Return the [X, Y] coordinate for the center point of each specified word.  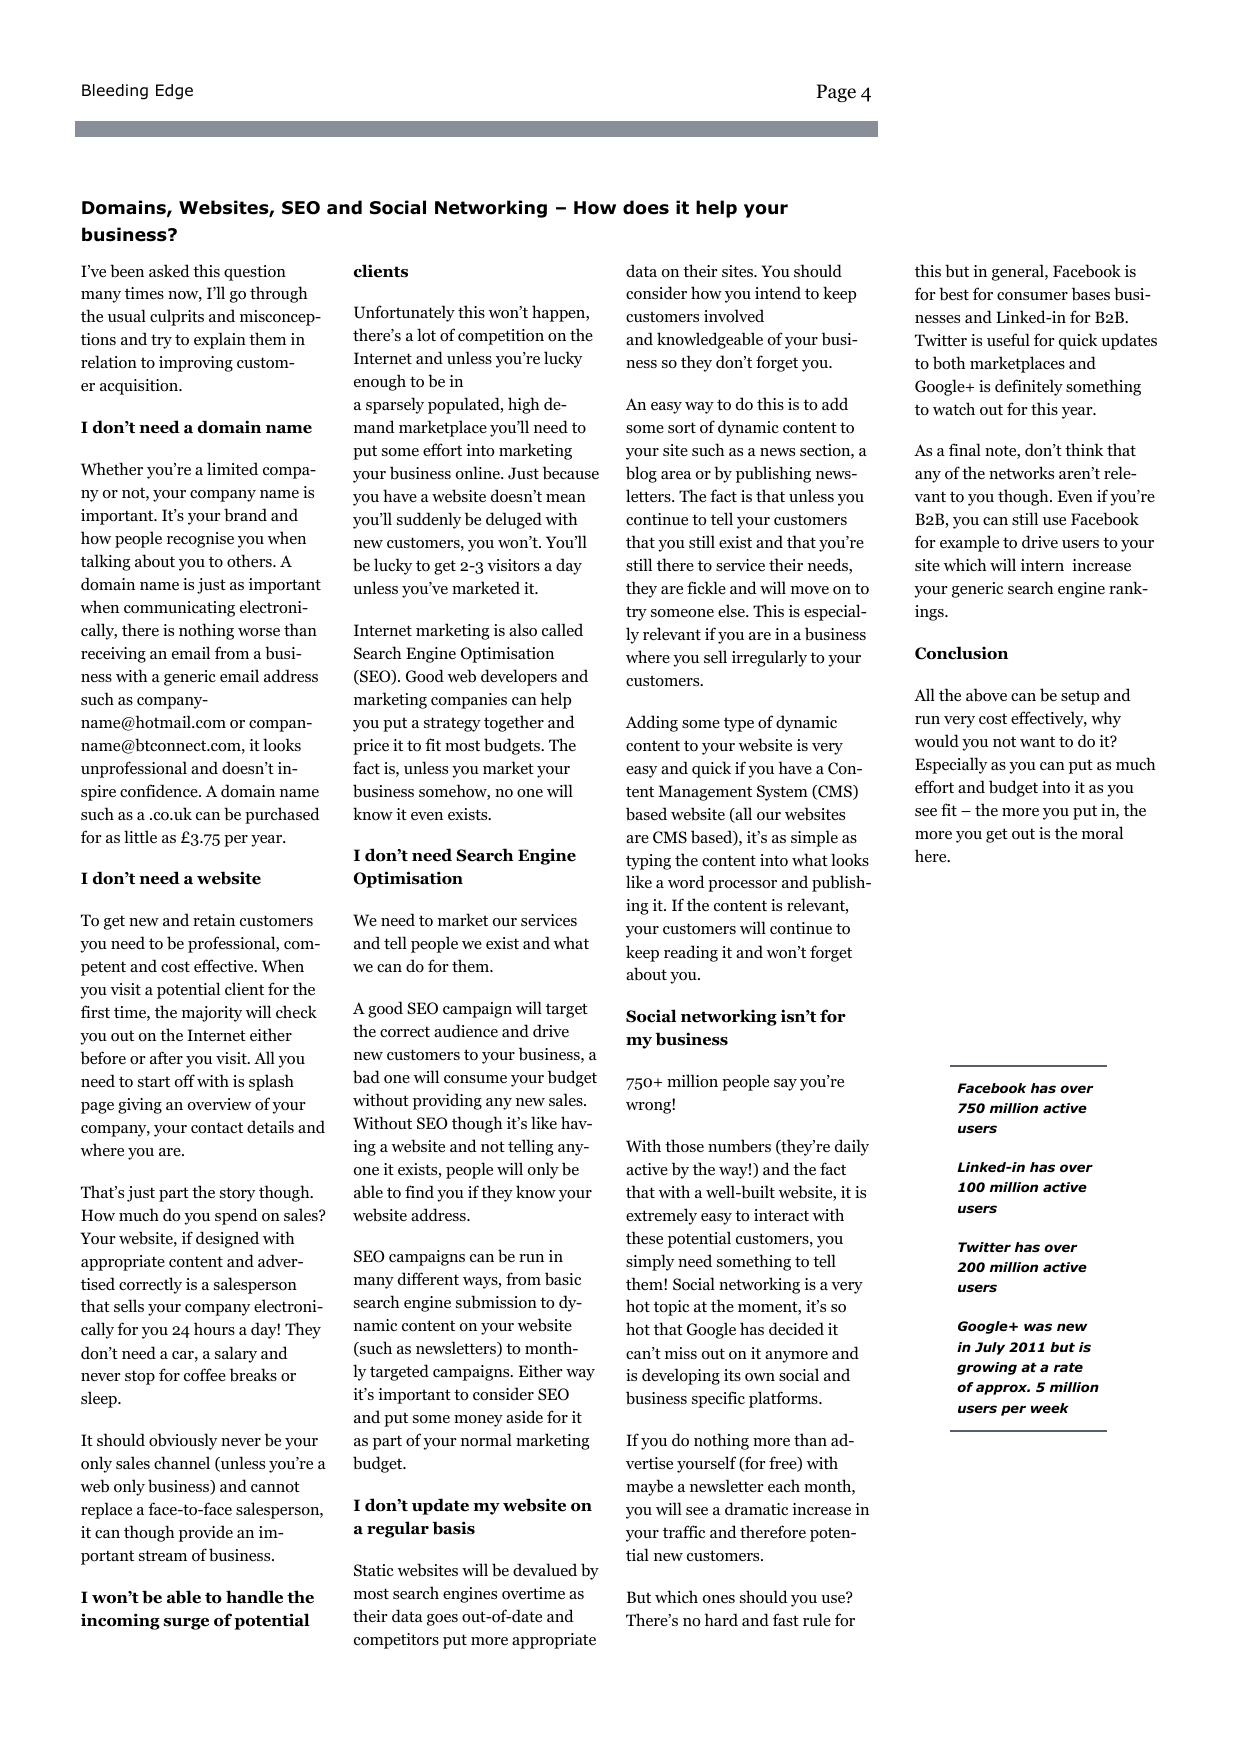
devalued [545, 1569]
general [1019, 272]
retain [214, 920]
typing [648, 862]
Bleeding [115, 92]
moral [1102, 833]
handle [254, 1597]
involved [734, 316]
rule [817, 1619]
